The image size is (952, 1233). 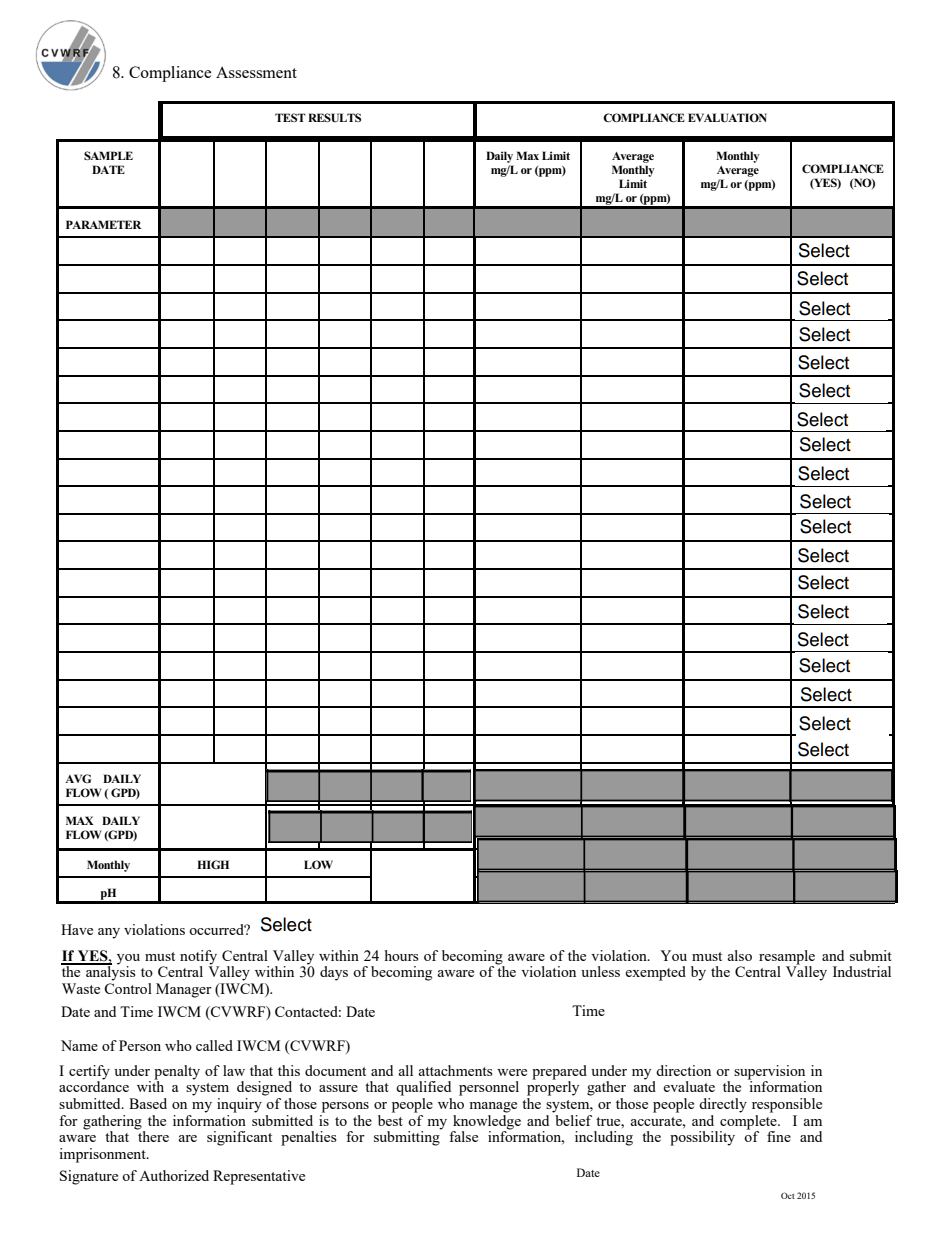 What do you see at coordinates (739, 955) in the screenshot?
I see `also` at bounding box center [739, 955].
